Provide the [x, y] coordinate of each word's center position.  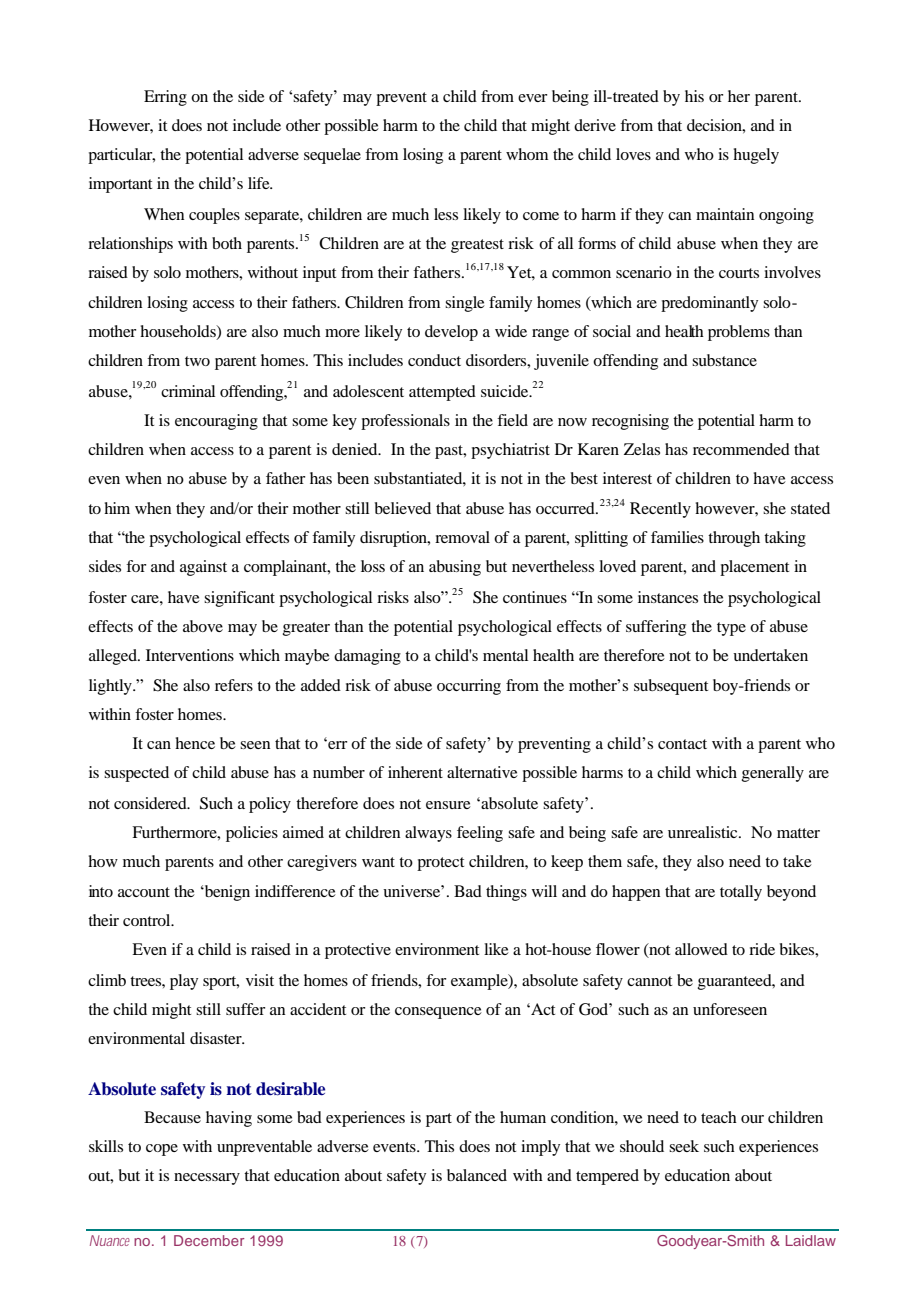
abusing [455, 568]
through [734, 539]
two [197, 361]
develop [451, 333]
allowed [701, 949]
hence [195, 743]
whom [527, 154]
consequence [438, 1013]
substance [724, 360]
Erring [165, 98]
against [203, 568]
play [184, 982]
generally [773, 774]
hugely [756, 156]
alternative [482, 772]
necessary [207, 1179]
